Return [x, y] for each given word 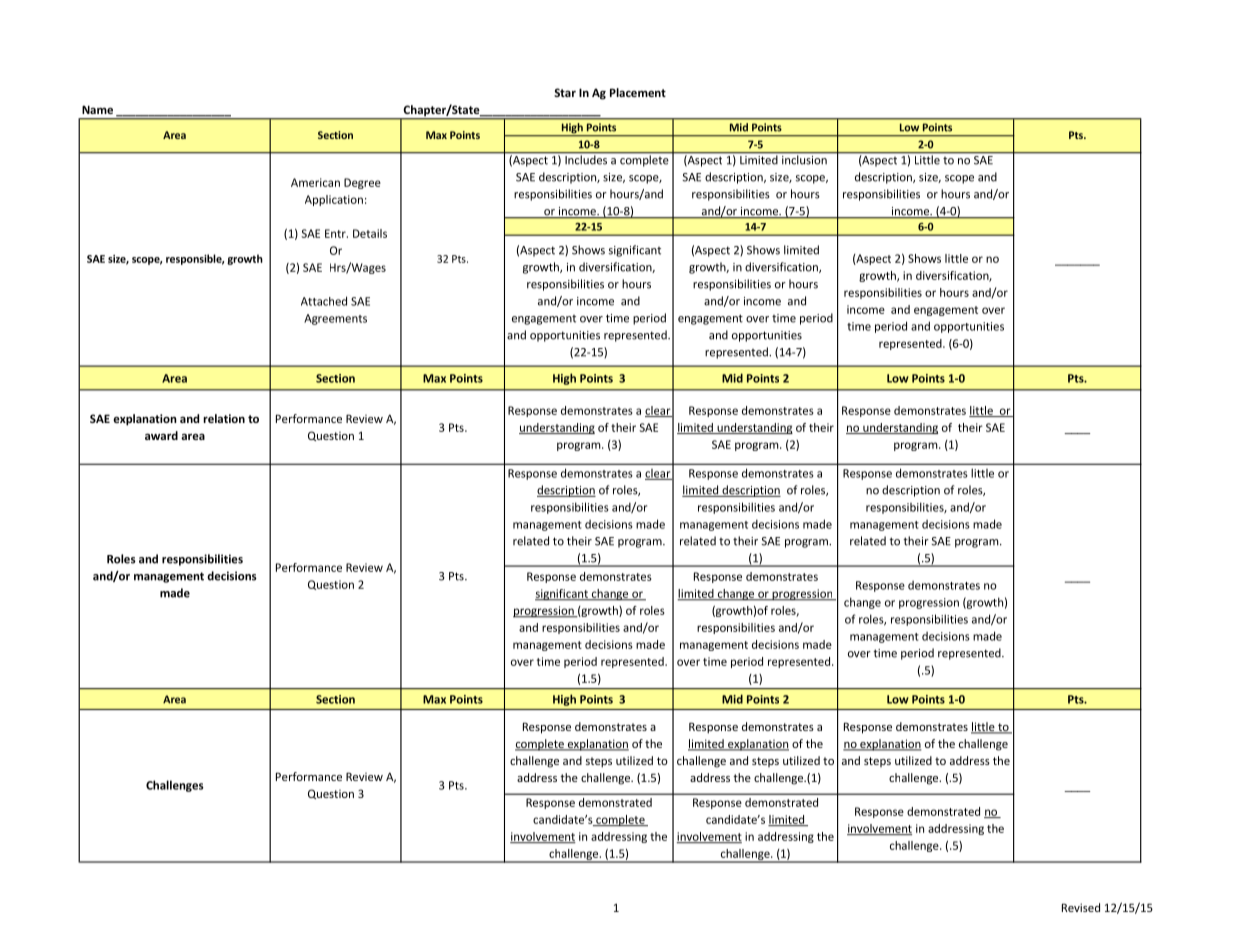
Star [565, 92]
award [161, 435]
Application [334, 200]
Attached [324, 301]
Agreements [335, 319]
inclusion [804, 160]
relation [224, 418]
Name [97, 109]
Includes [586, 160]
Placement [638, 92]
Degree [362, 183]
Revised [1081, 907]
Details [370, 233]
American [315, 182]
